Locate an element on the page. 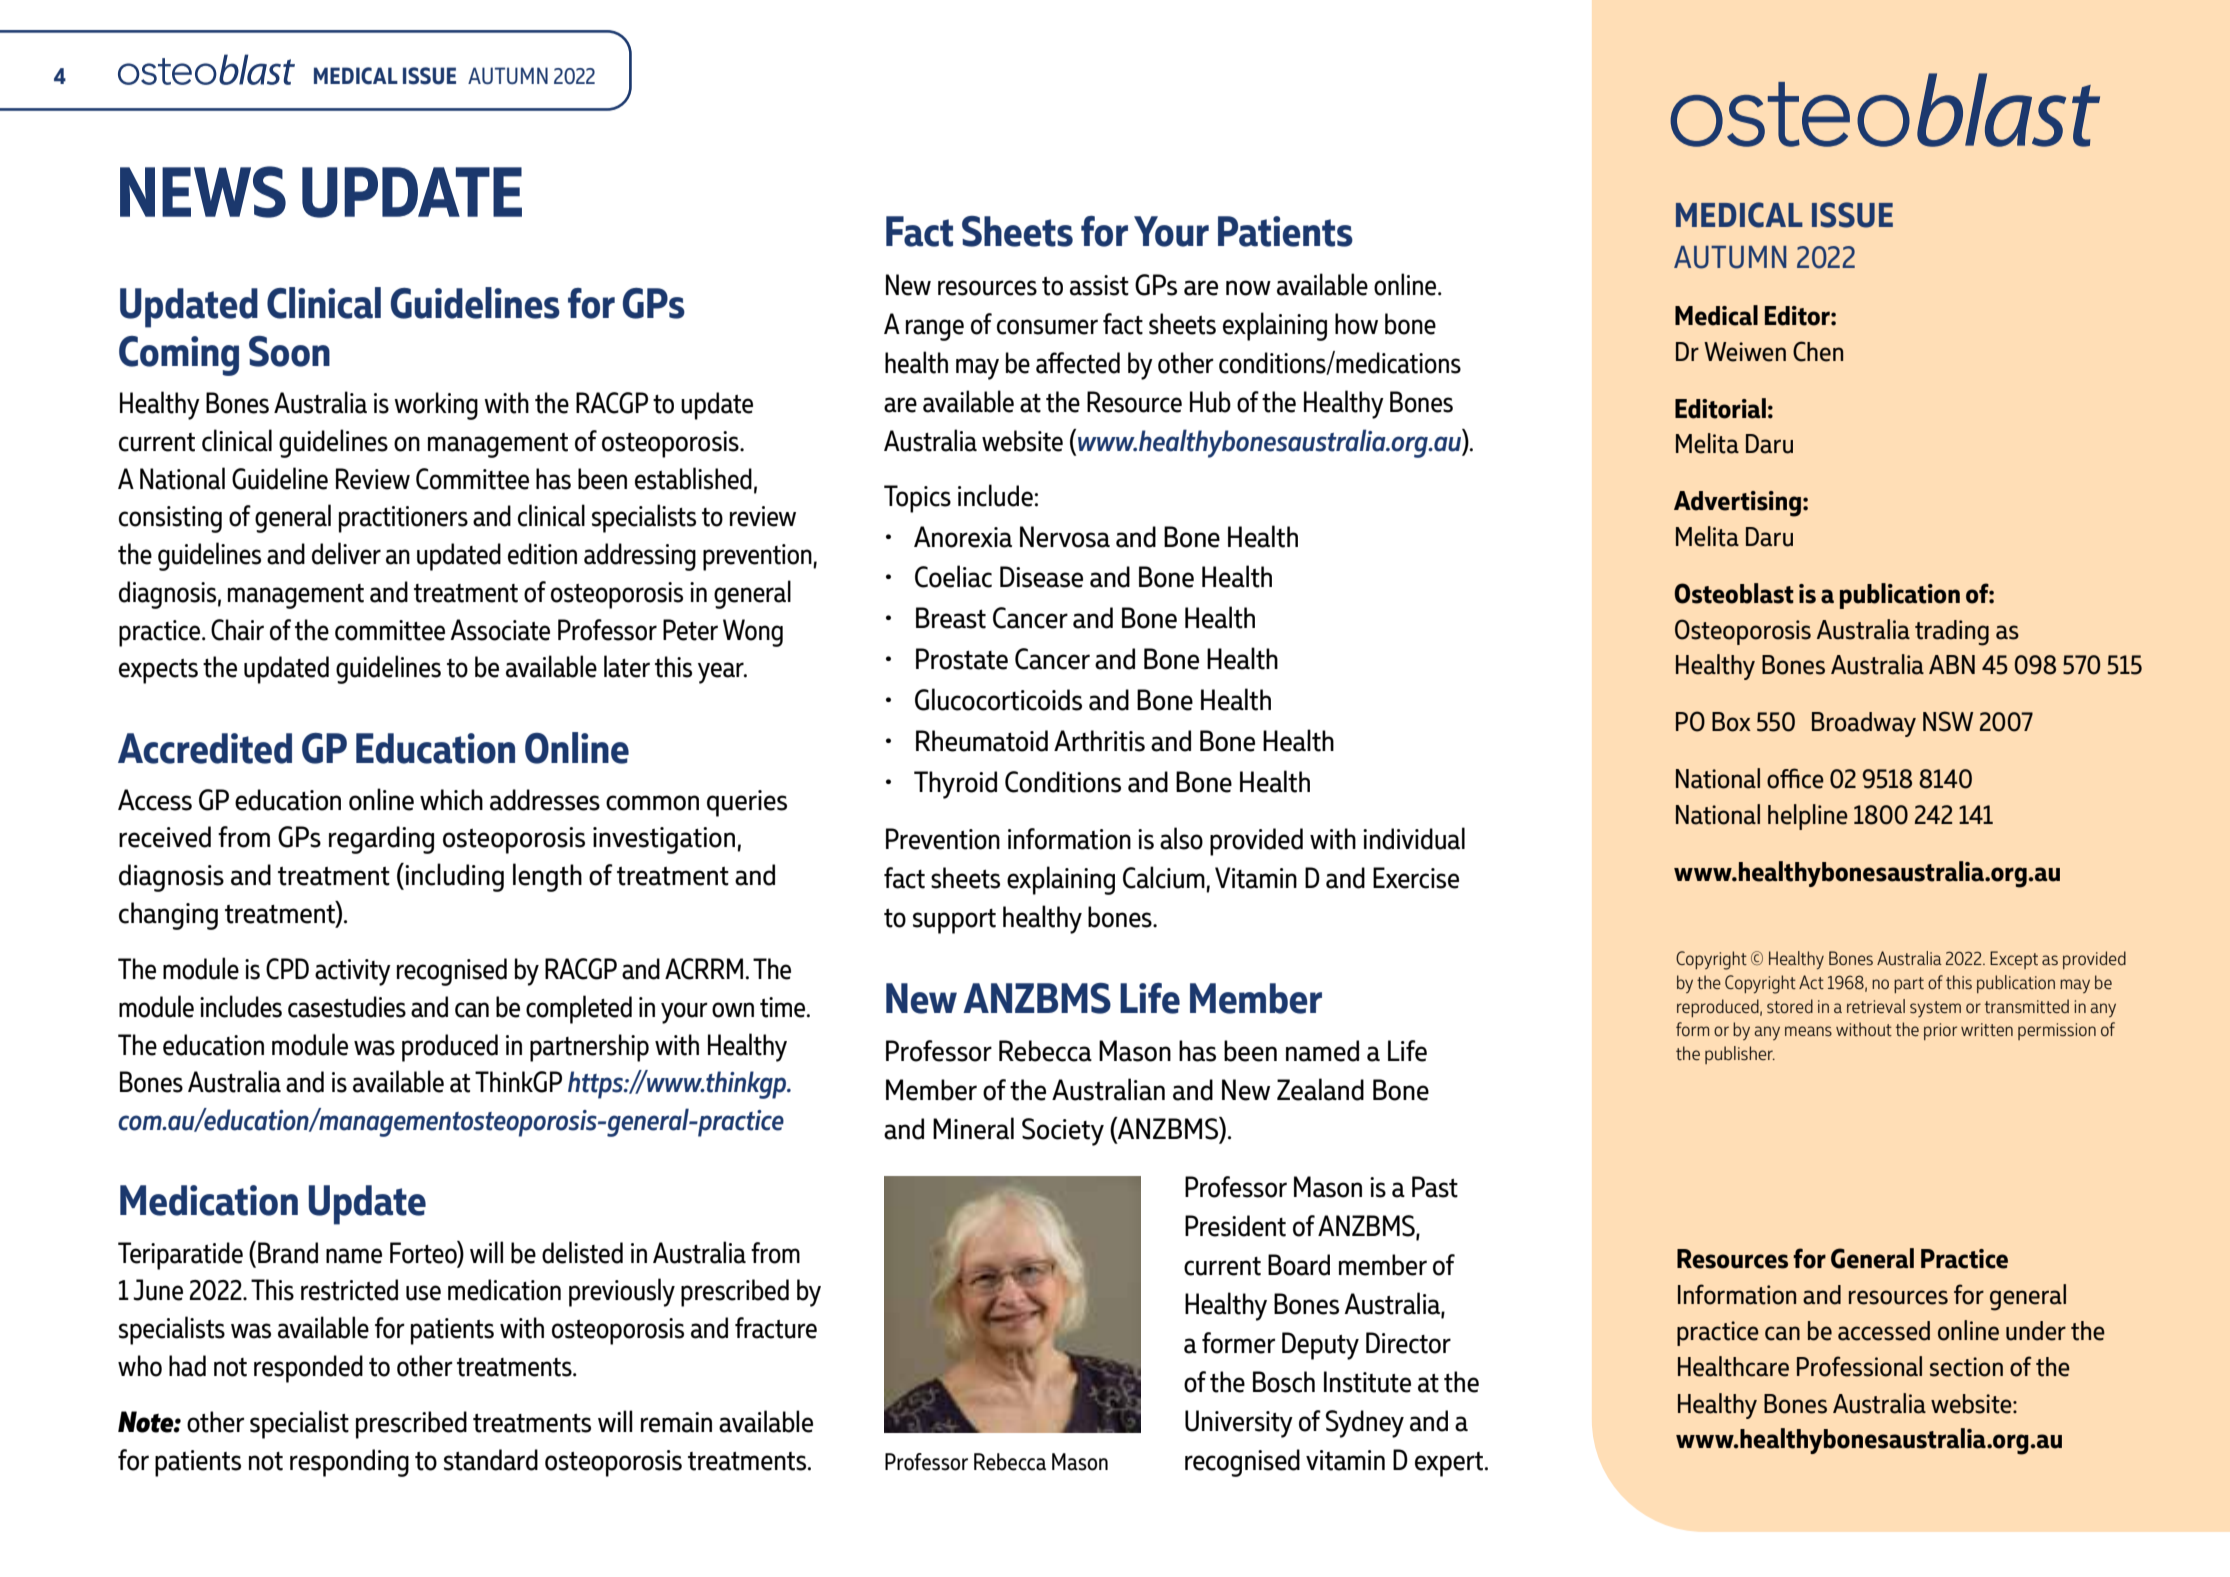 This image has width=2230, height=1577. Chen is located at coordinates (1818, 351).
